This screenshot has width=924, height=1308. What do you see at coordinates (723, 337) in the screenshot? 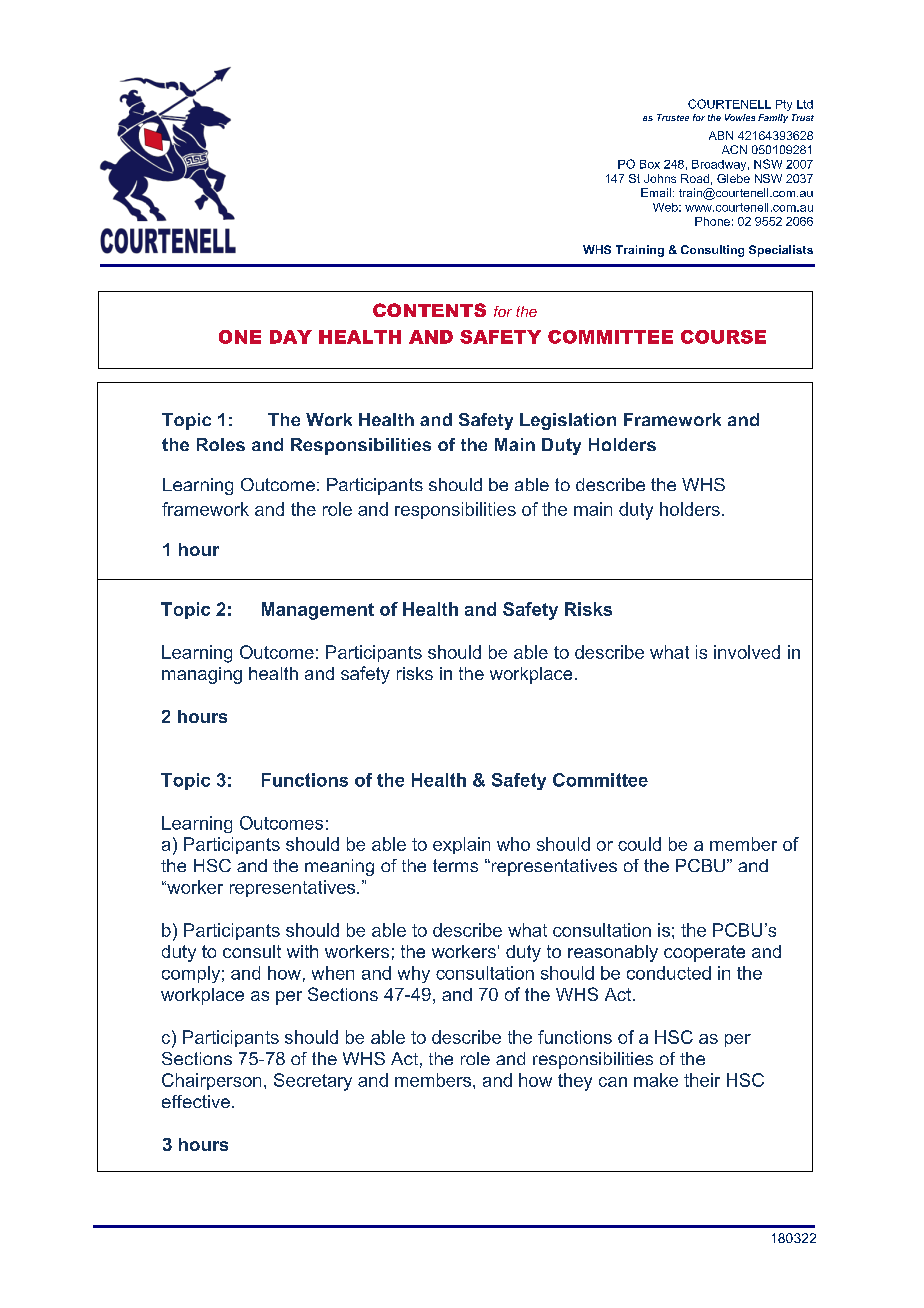
I see `COURSE` at bounding box center [723, 337].
